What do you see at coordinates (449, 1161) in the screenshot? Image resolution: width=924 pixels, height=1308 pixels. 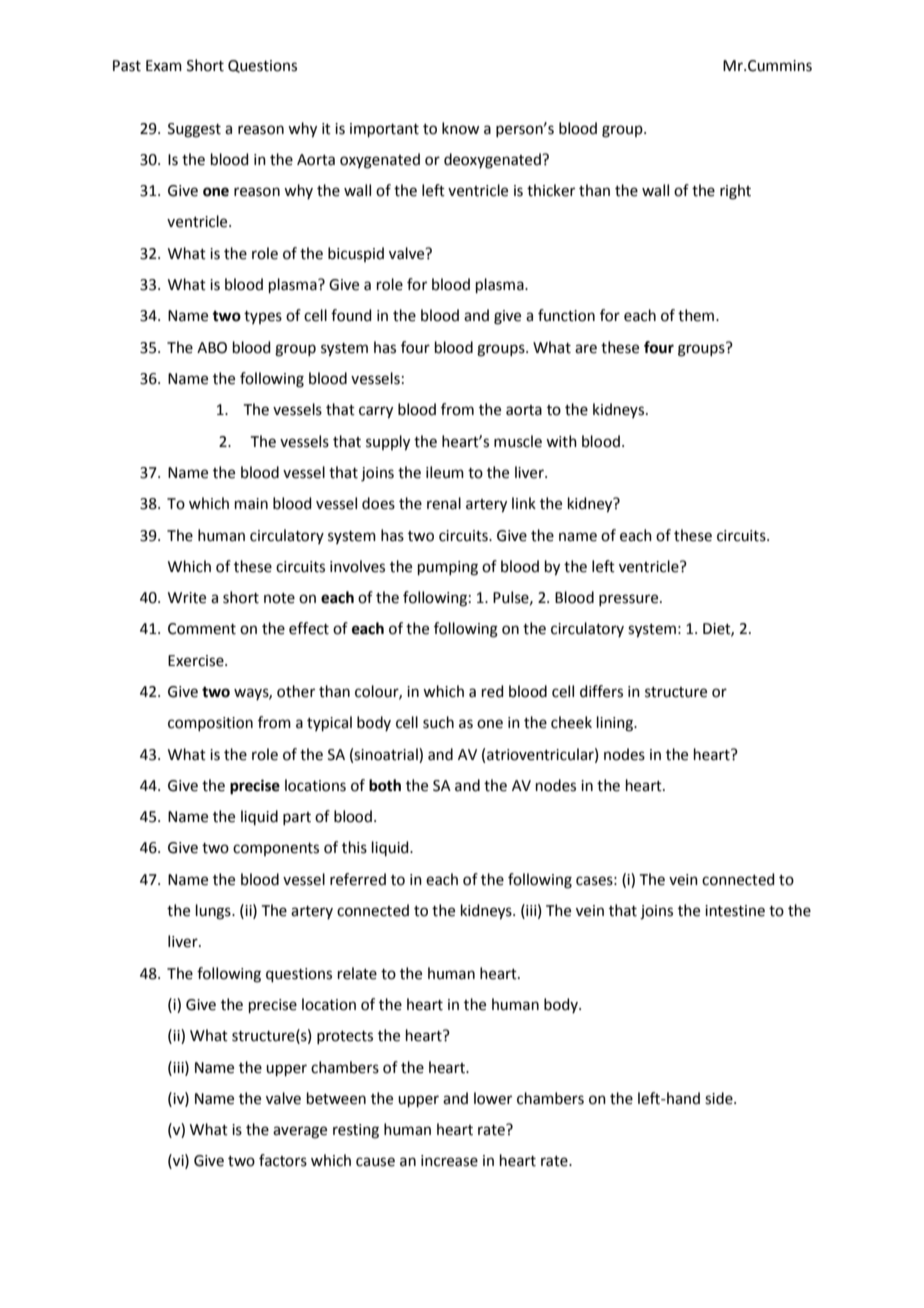 I see `increase` at bounding box center [449, 1161].
